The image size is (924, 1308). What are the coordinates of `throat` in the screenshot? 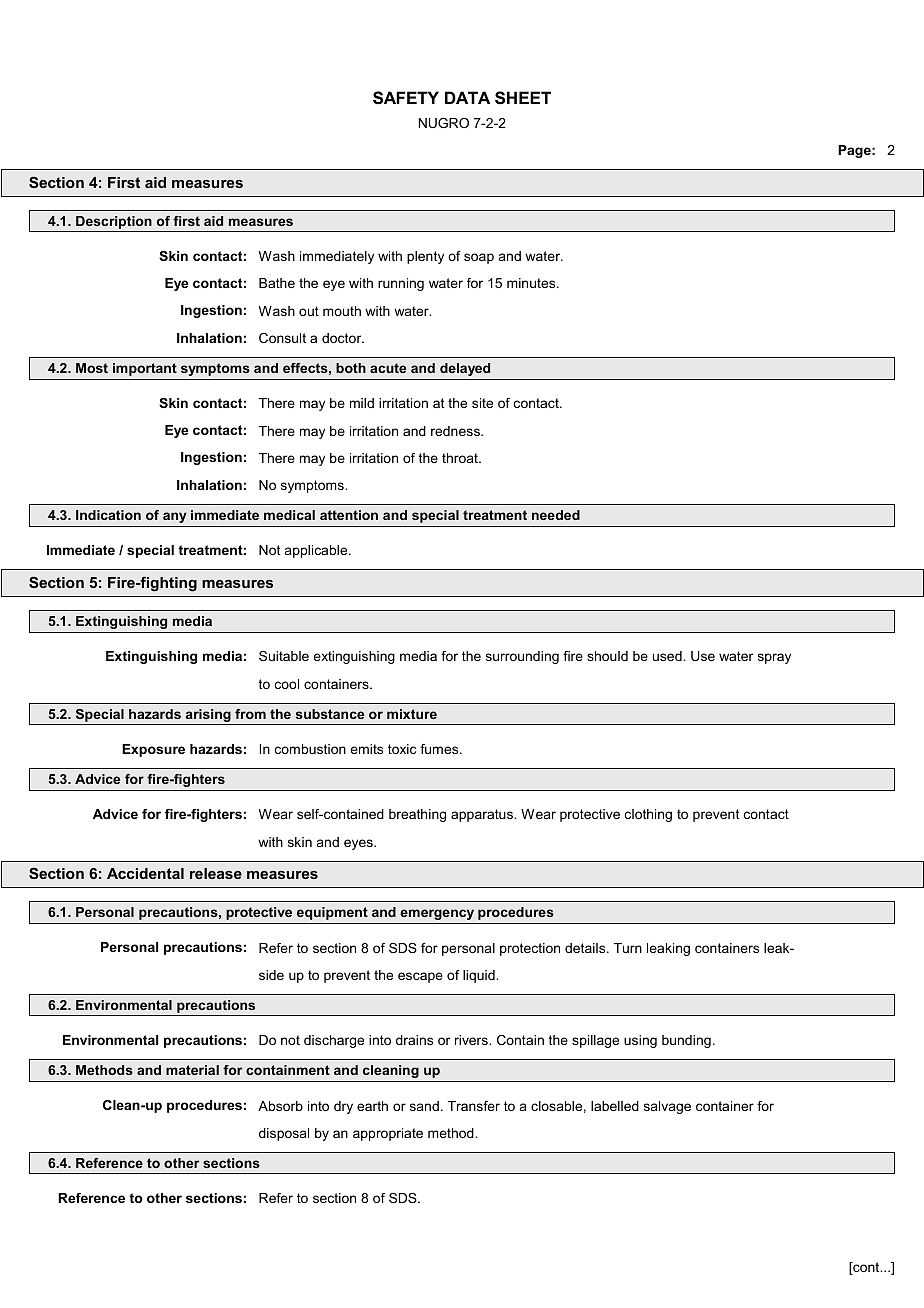 It's located at (461, 458).
